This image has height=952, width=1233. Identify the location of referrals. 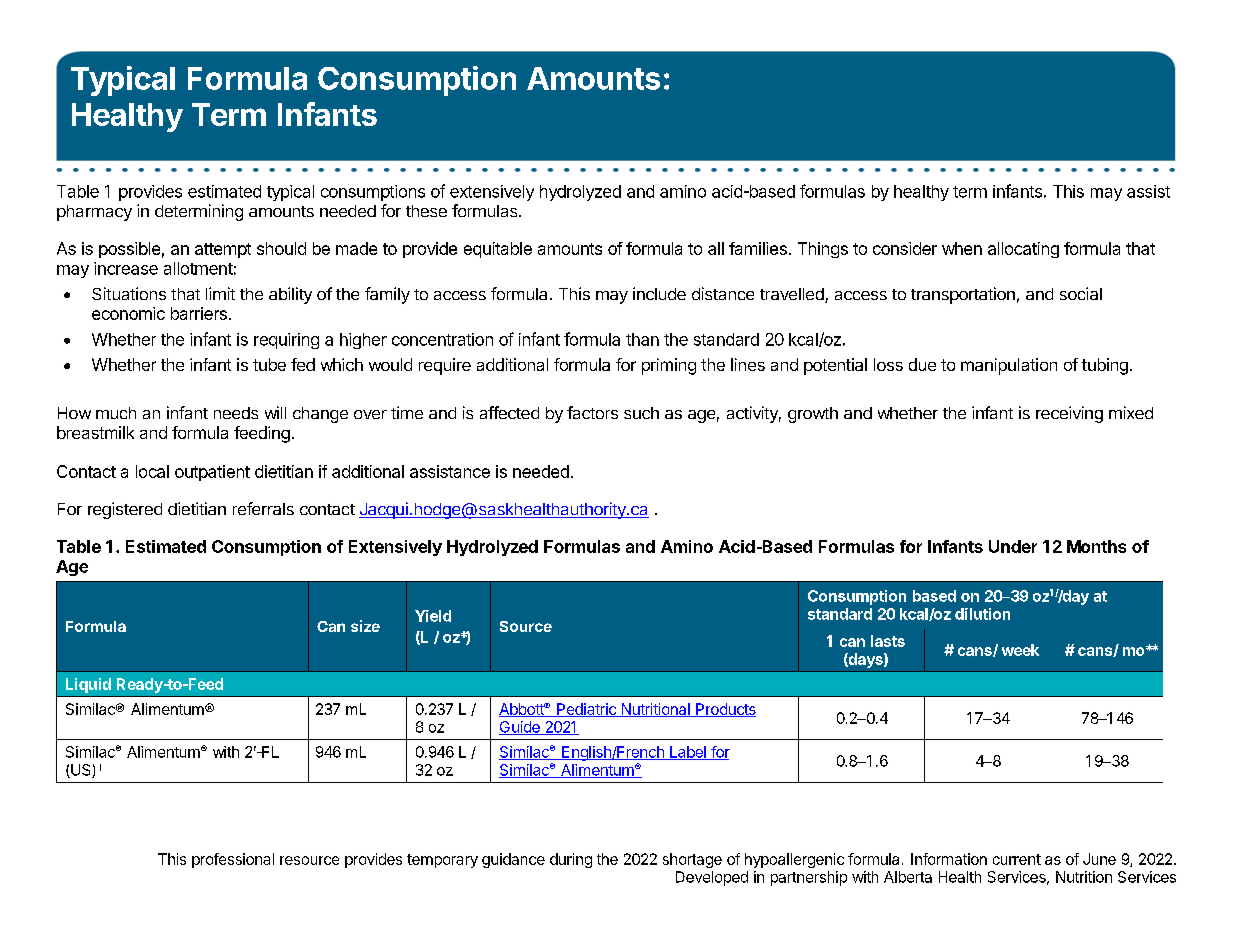
(263, 508).
